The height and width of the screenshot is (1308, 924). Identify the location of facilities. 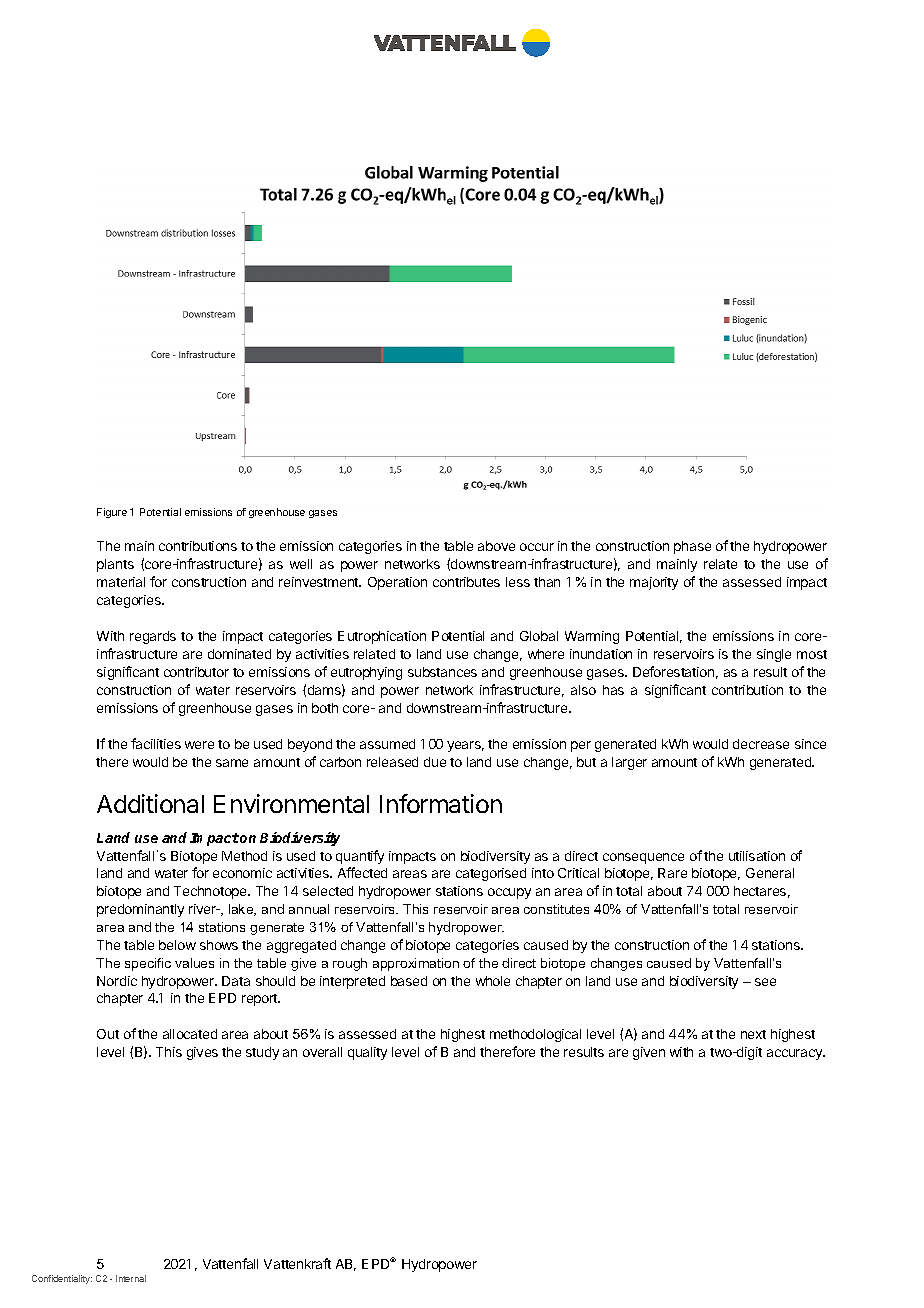
(156, 743).
